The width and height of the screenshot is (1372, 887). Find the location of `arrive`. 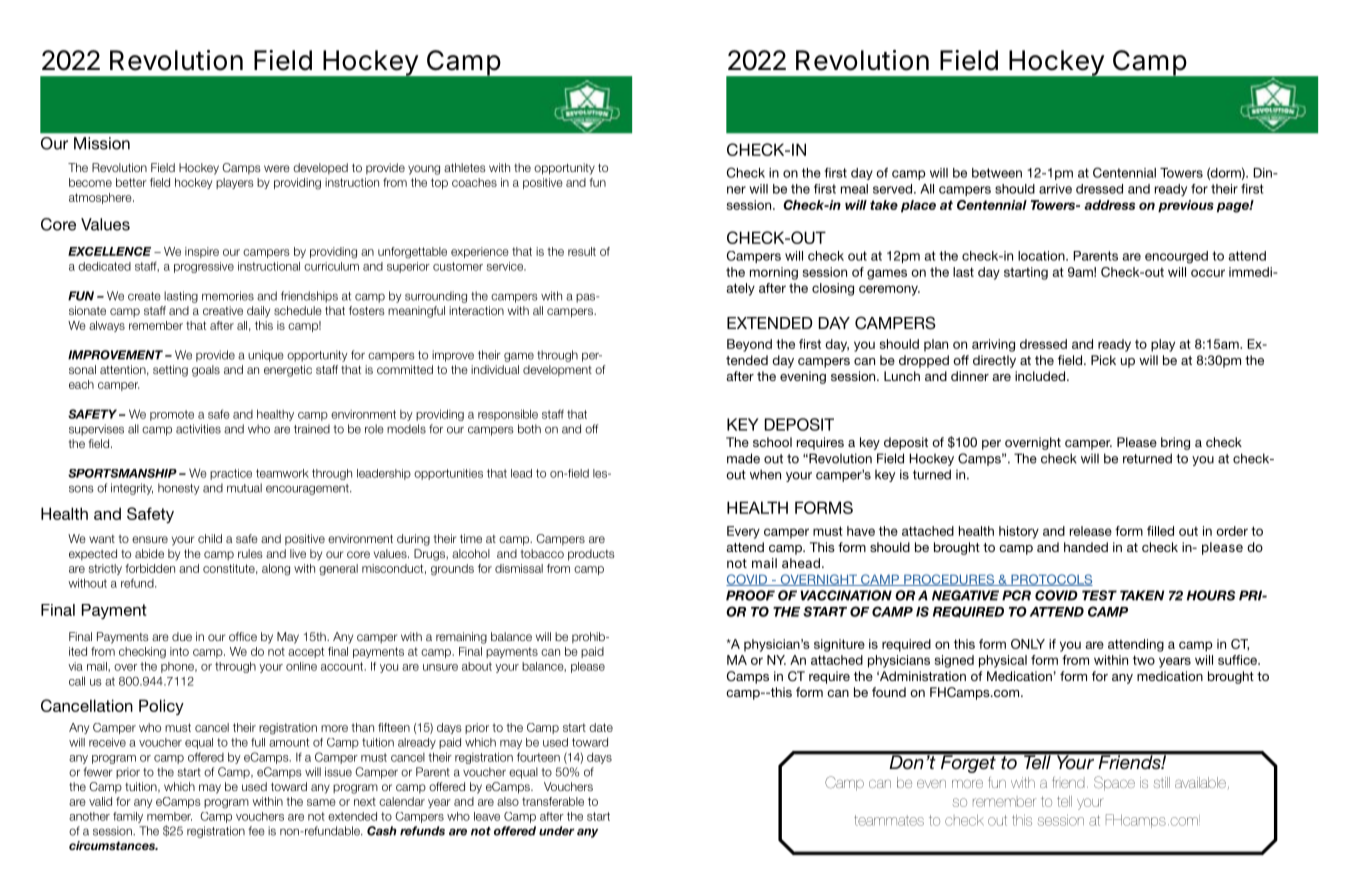

arrive is located at coordinates (1055, 189).
